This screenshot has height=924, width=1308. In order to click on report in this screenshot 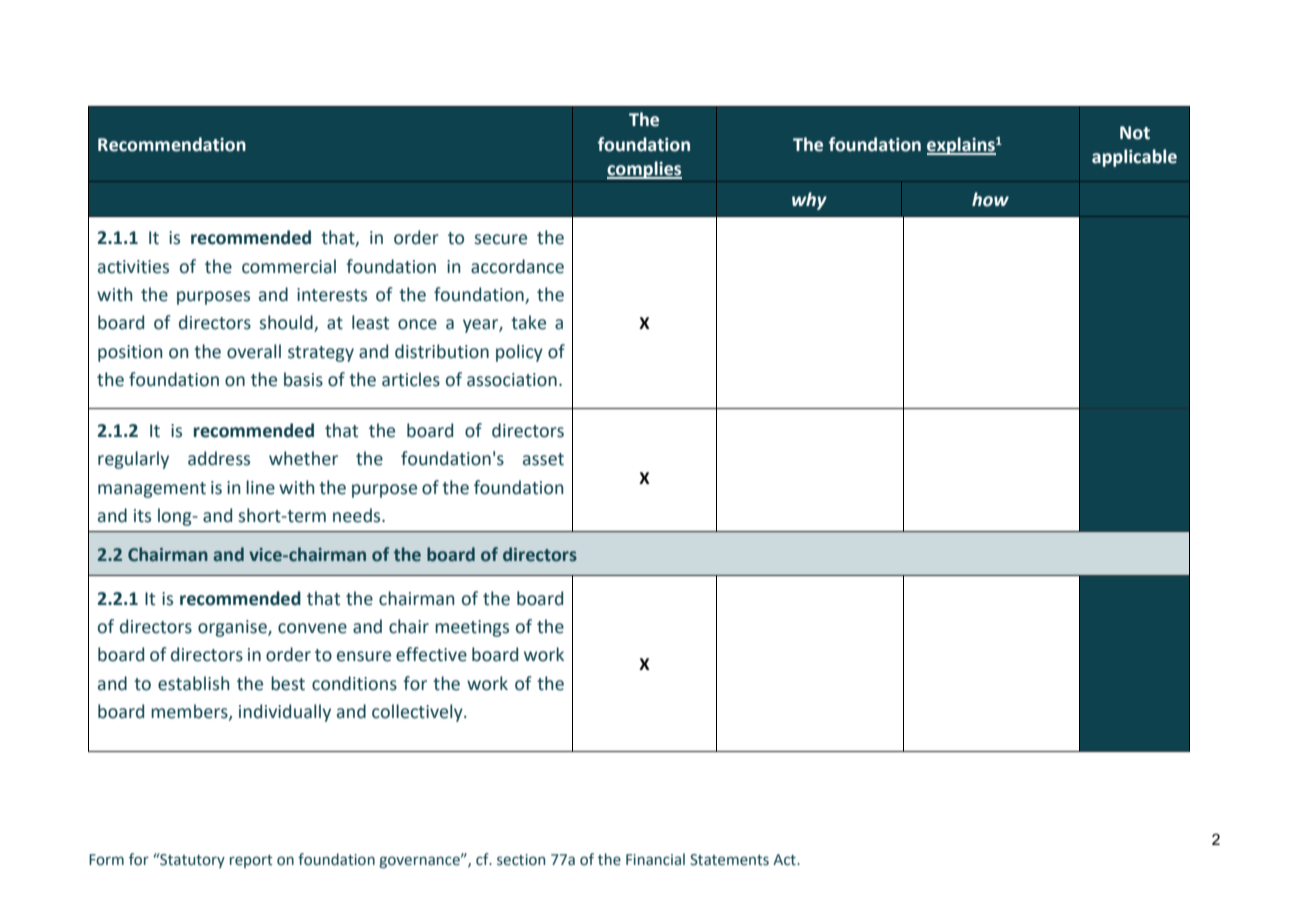, I will do `click(251, 861)`.
